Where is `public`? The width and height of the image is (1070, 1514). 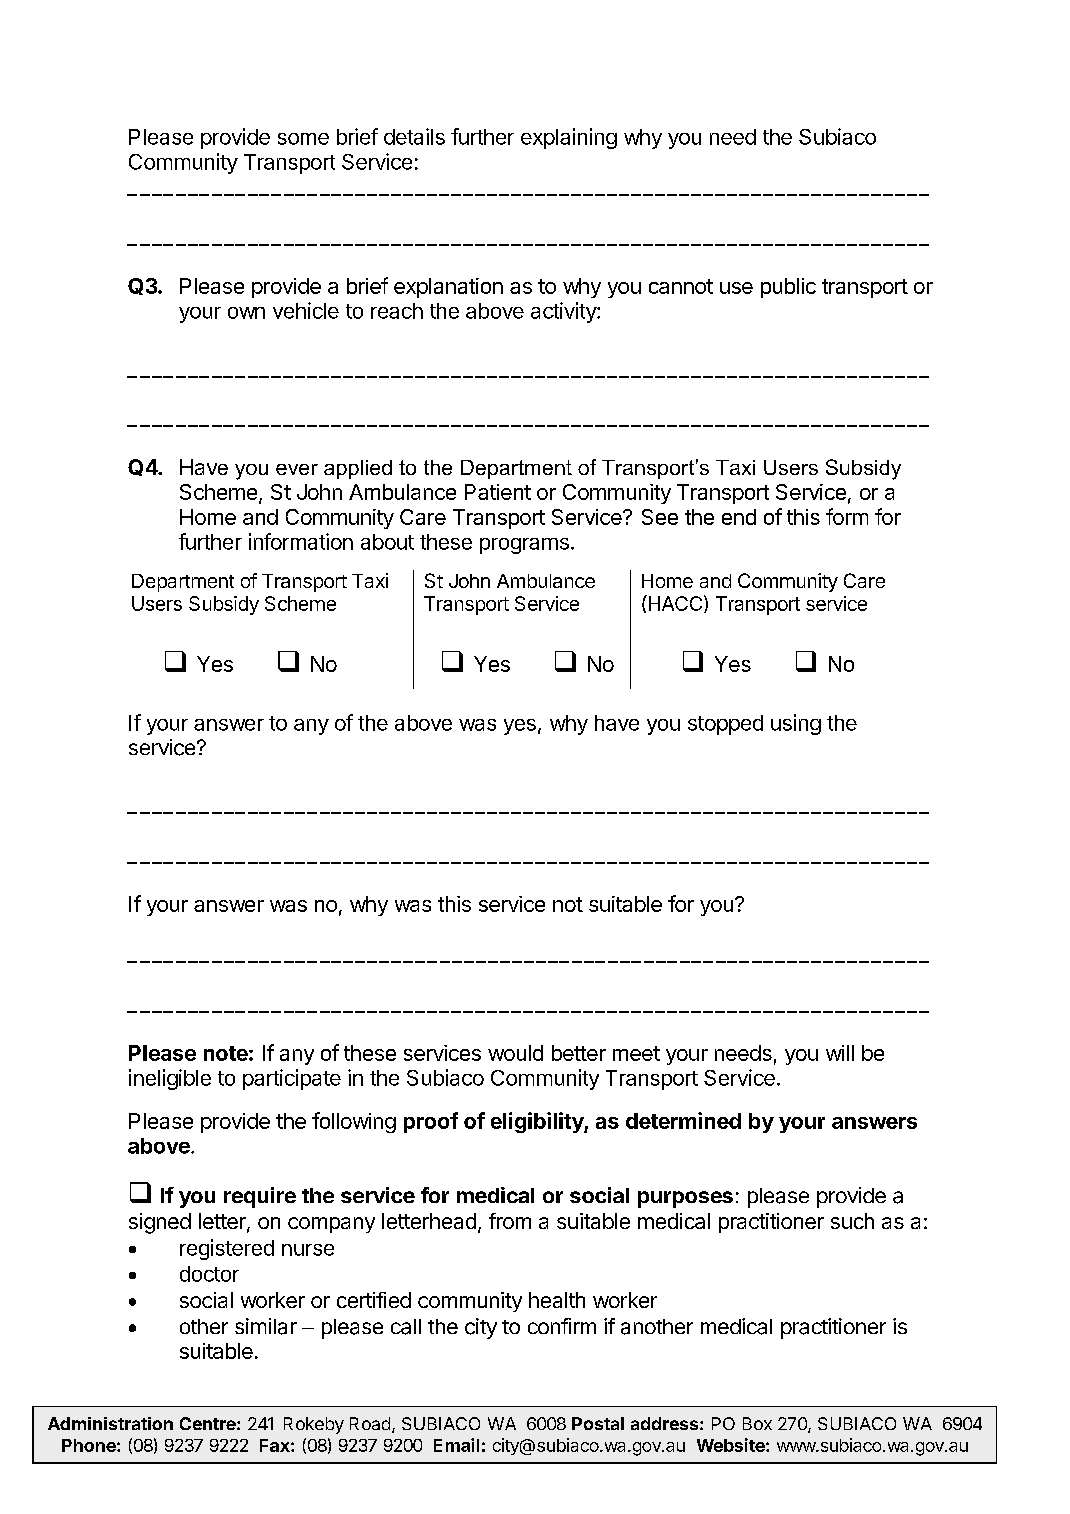
public is located at coordinates (788, 288).
